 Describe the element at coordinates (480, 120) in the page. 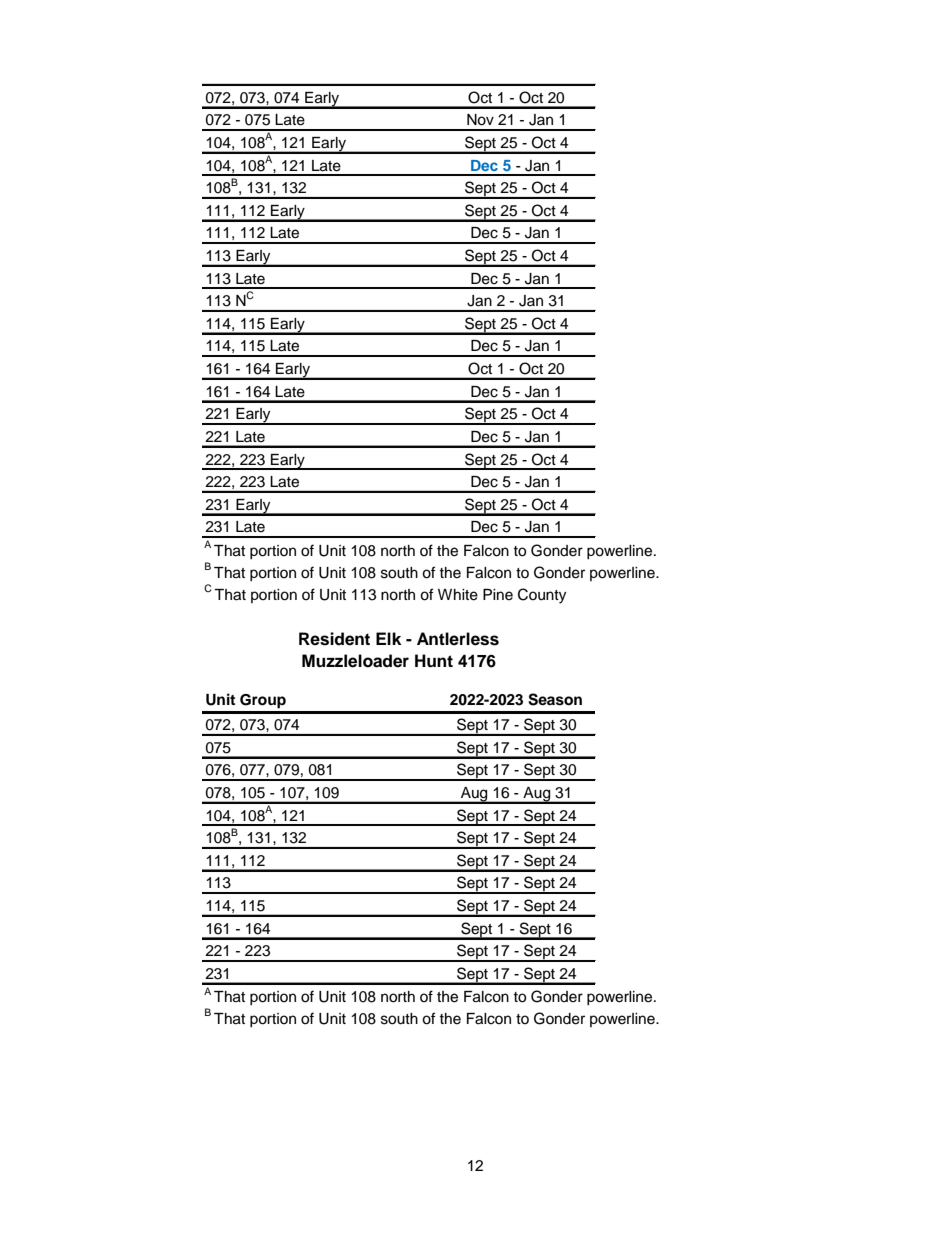

I see `Nov` at that location.
